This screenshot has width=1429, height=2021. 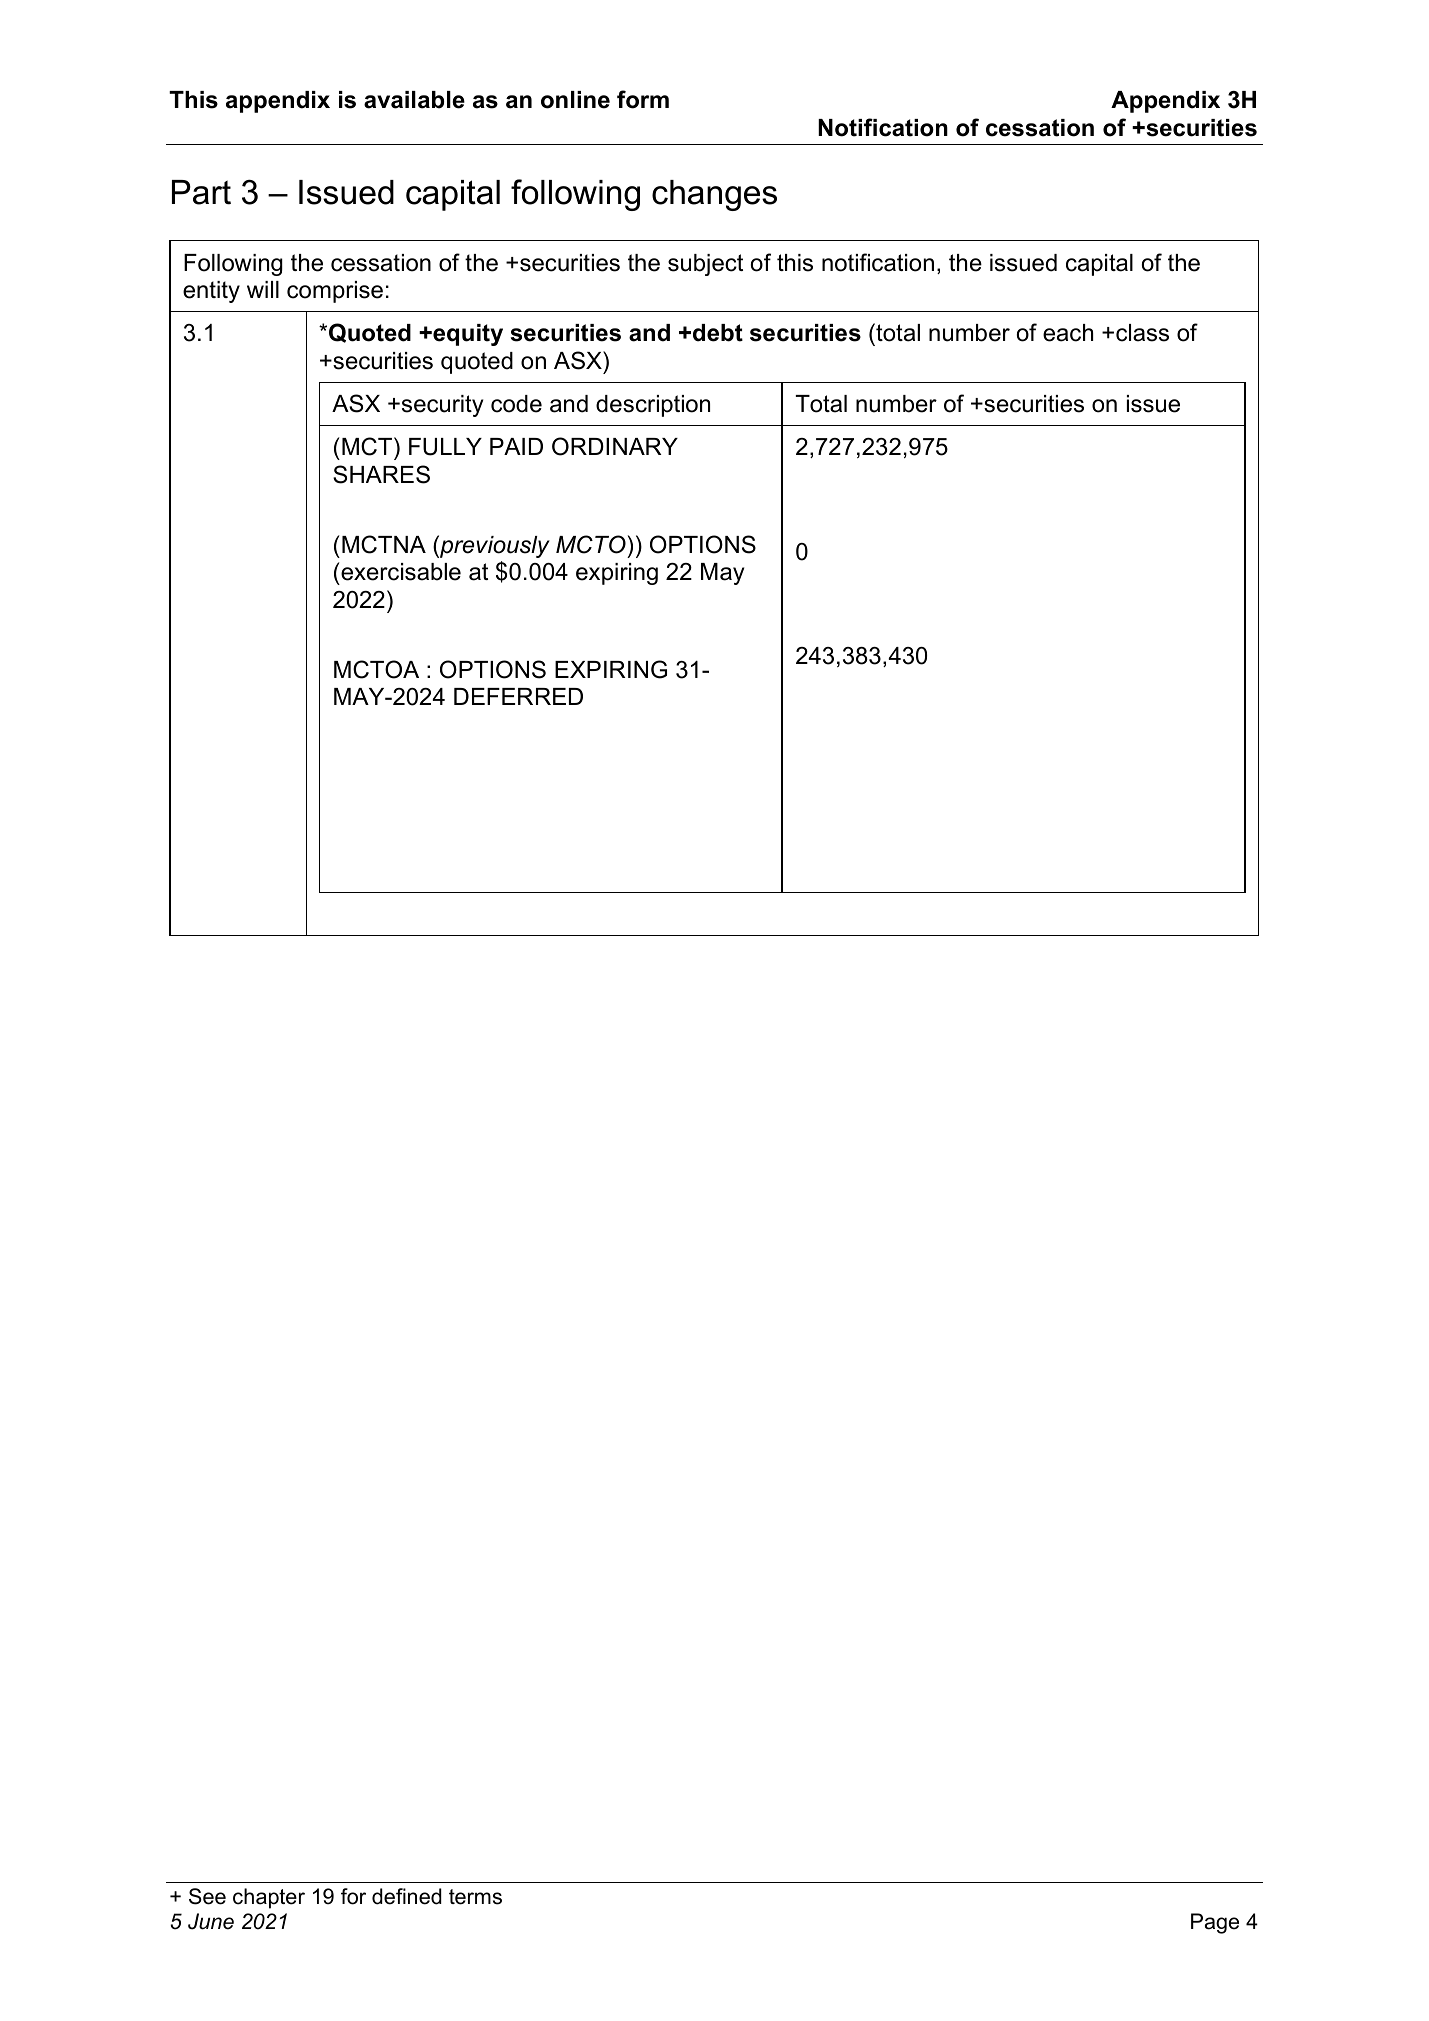 What do you see at coordinates (407, 1896) in the screenshot?
I see `defined` at bounding box center [407, 1896].
